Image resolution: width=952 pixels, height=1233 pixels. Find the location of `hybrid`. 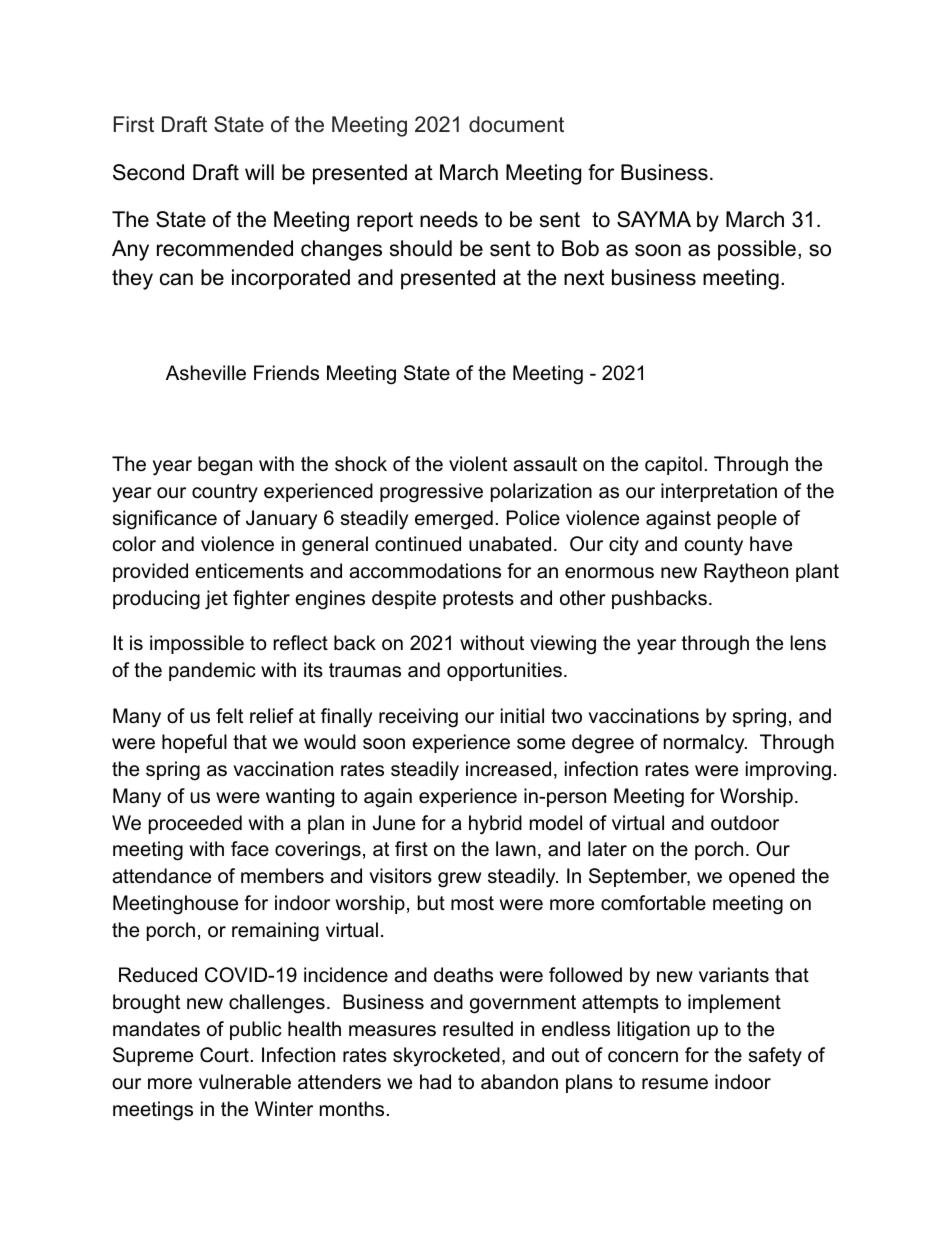

hybrid is located at coordinates (495, 825).
